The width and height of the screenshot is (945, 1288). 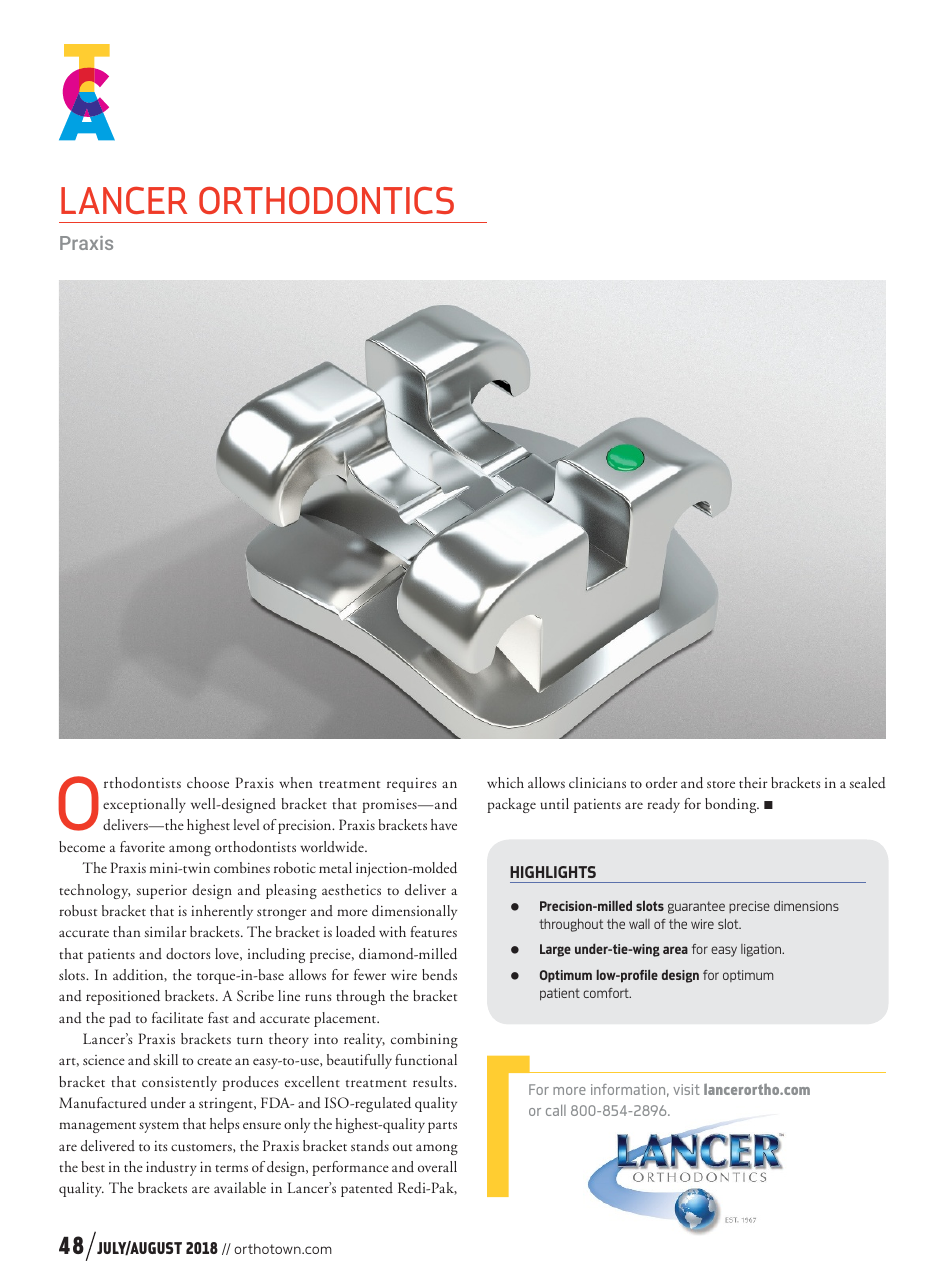 I want to click on industry, so click(x=171, y=1168).
